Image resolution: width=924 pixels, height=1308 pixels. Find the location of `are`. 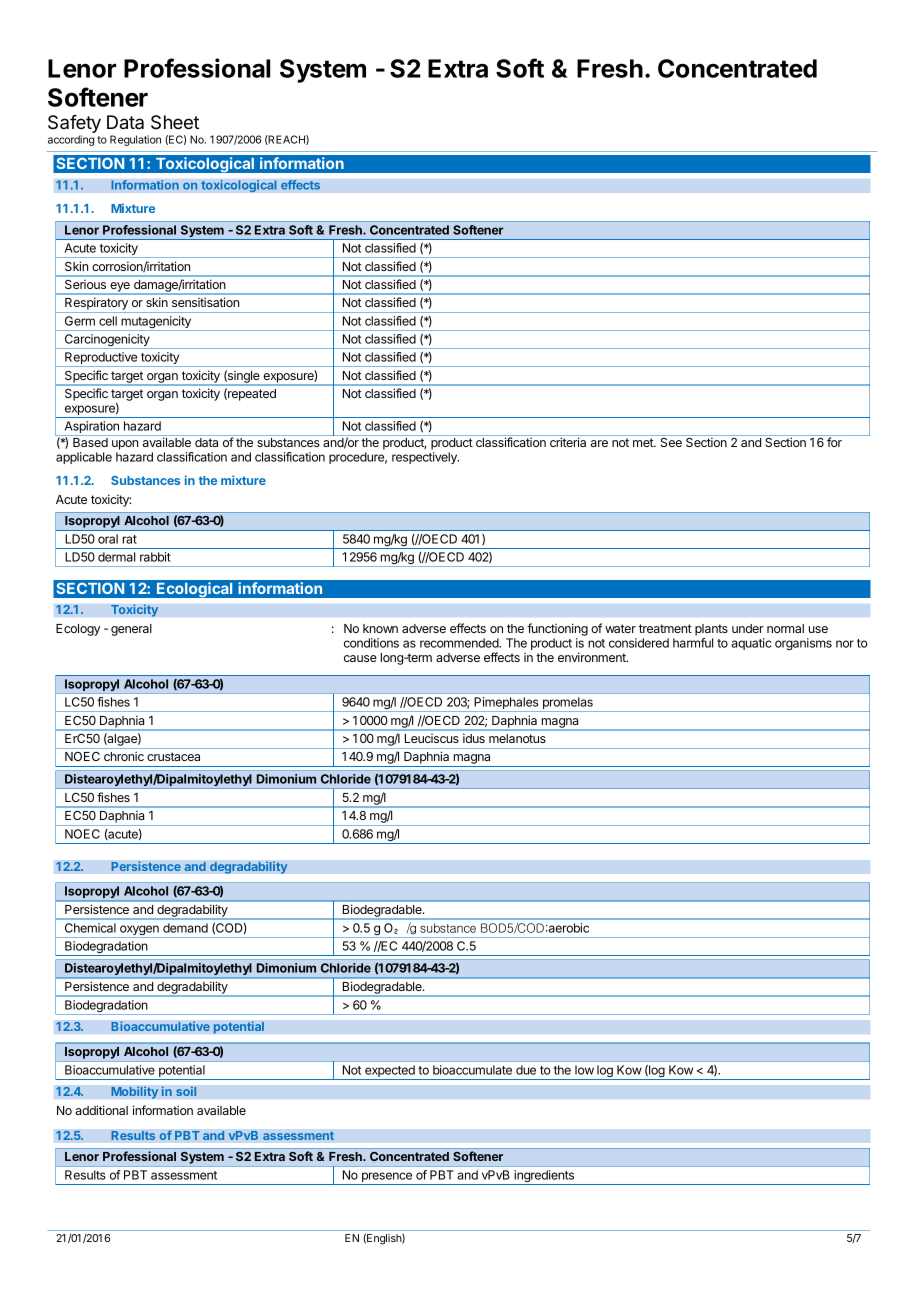

are is located at coordinates (599, 443).
